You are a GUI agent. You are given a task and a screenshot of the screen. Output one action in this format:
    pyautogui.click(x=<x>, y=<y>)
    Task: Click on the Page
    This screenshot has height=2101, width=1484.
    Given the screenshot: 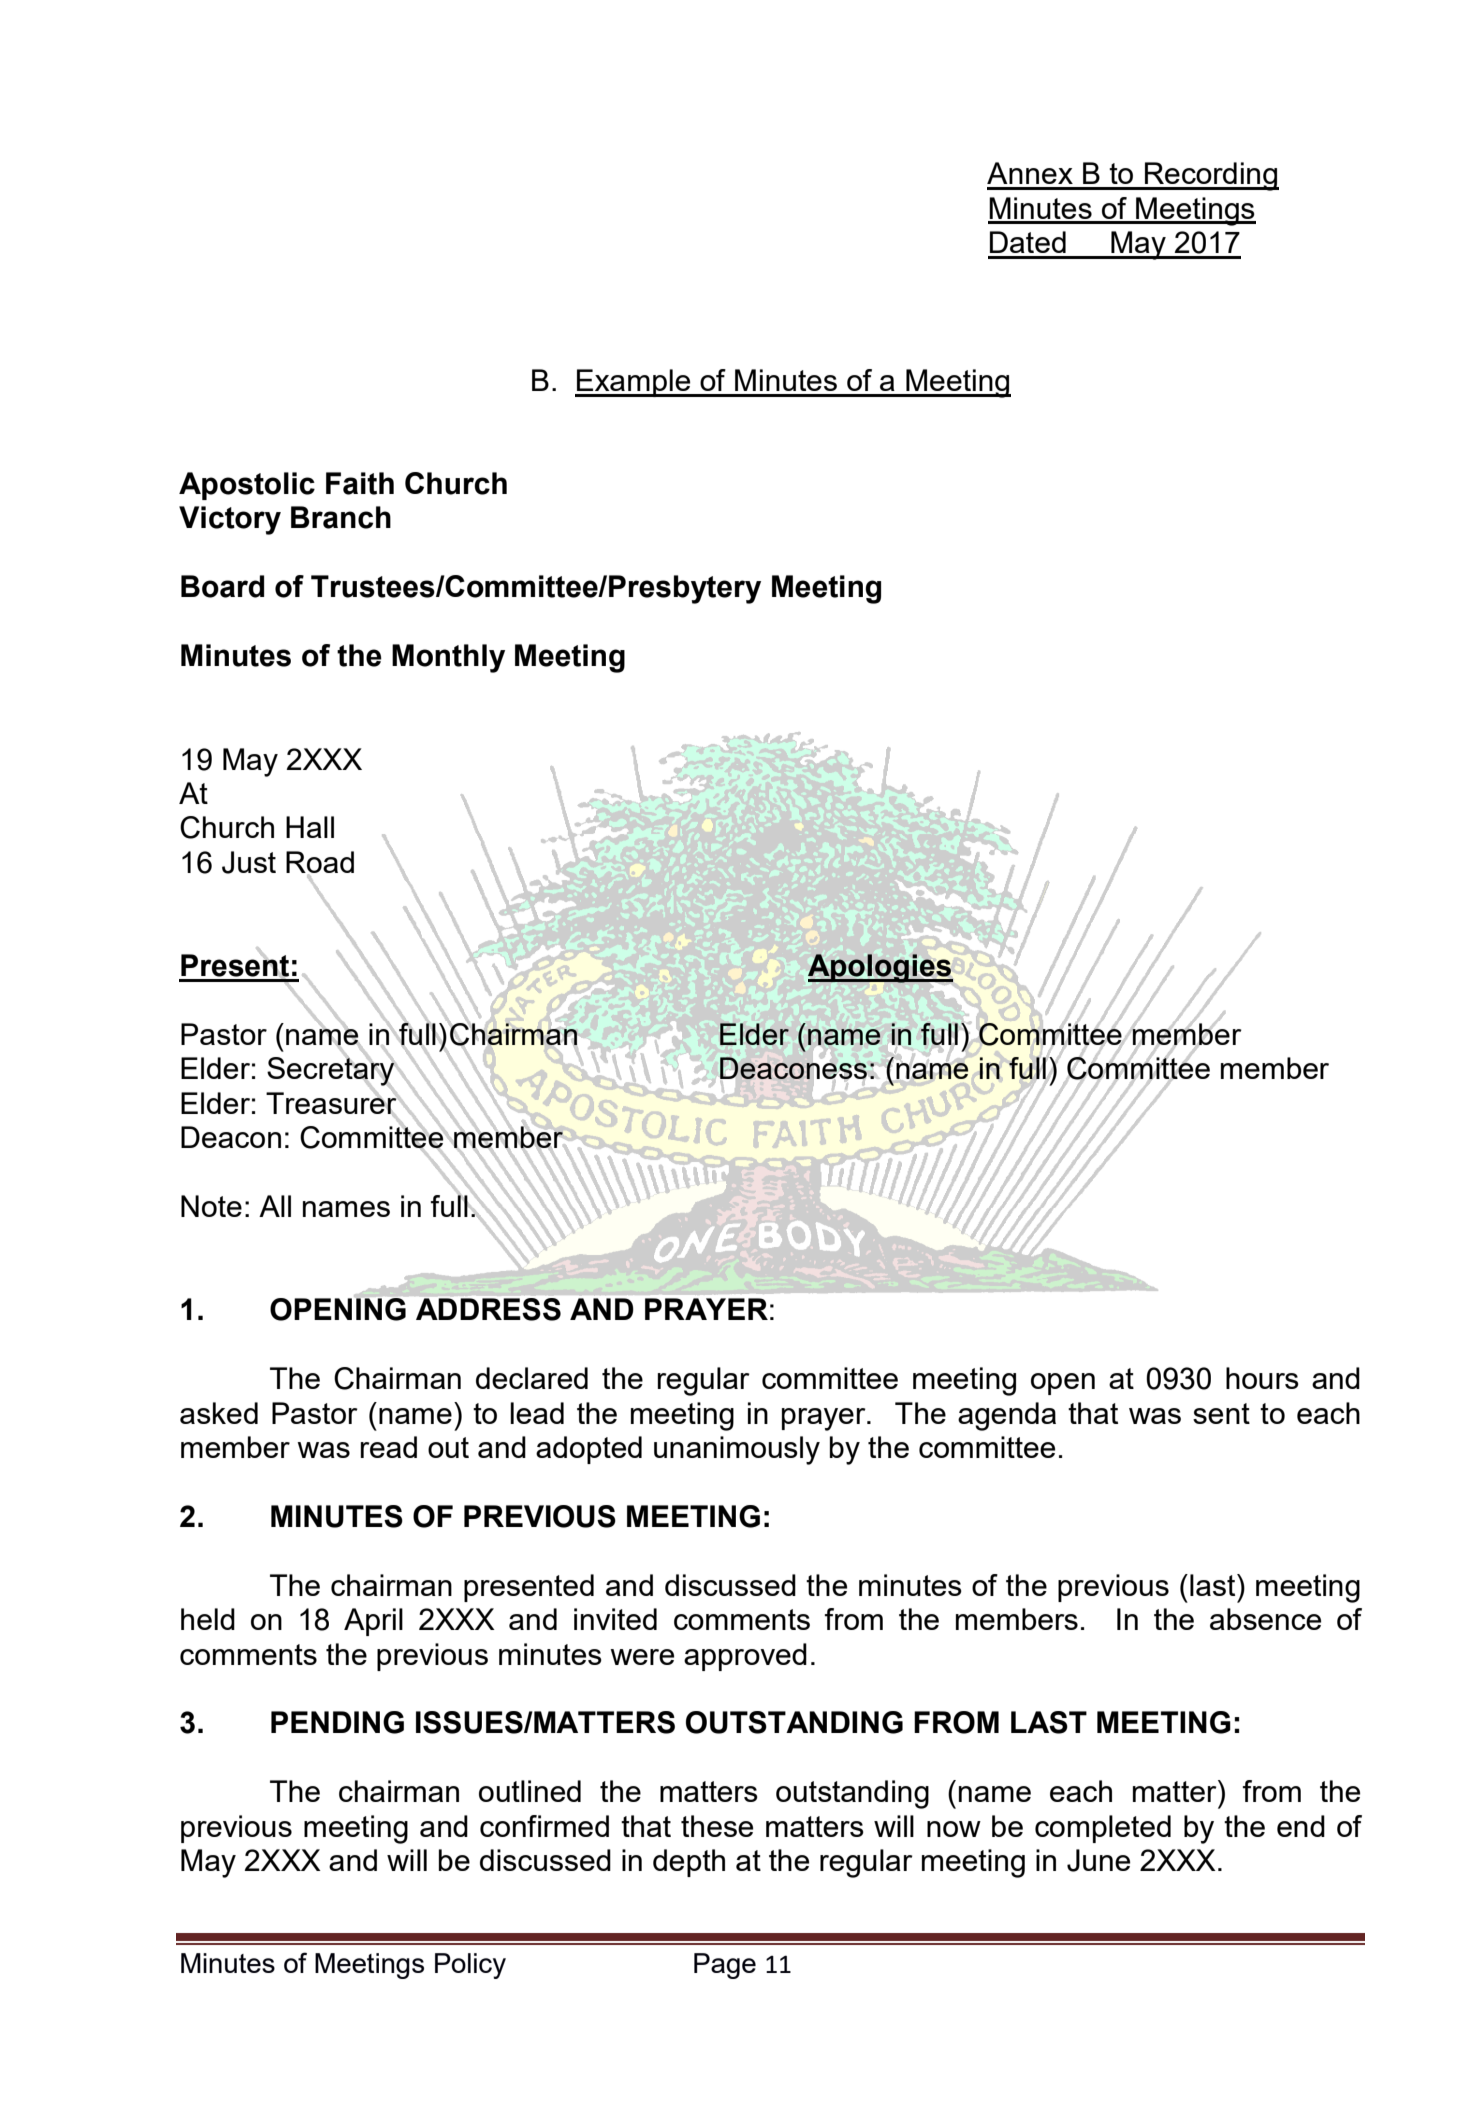 What is the action you would take?
    pyautogui.click(x=725, y=1966)
